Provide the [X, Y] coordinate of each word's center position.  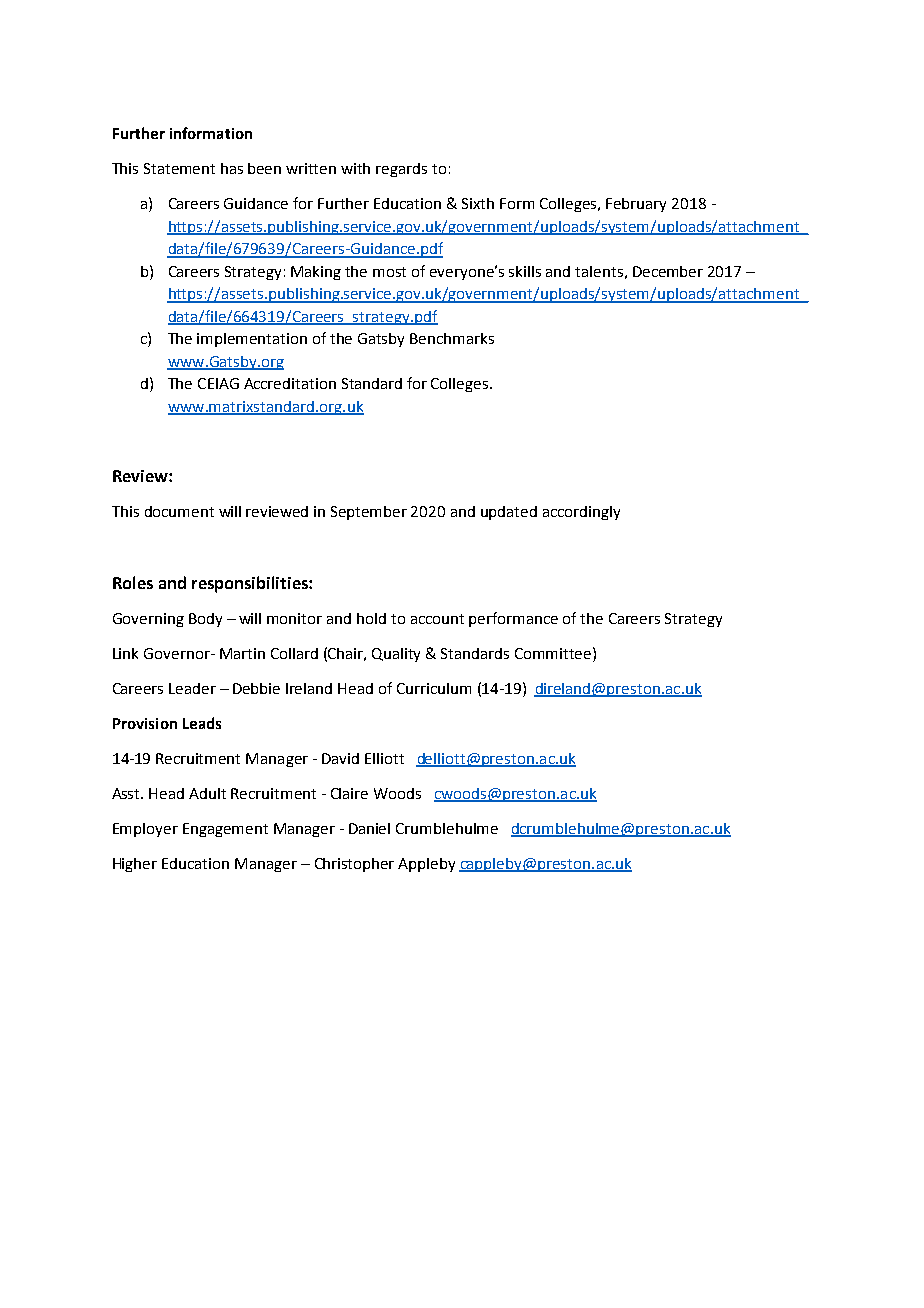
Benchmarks [452, 338]
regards [401, 170]
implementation [252, 340]
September [369, 513]
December [668, 271]
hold [371, 618]
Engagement [225, 830]
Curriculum [434, 688]
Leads [202, 723]
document [179, 511]
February [636, 205]
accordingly [581, 513]
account [437, 619]
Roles [133, 582]
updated [509, 513]
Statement [179, 168]
